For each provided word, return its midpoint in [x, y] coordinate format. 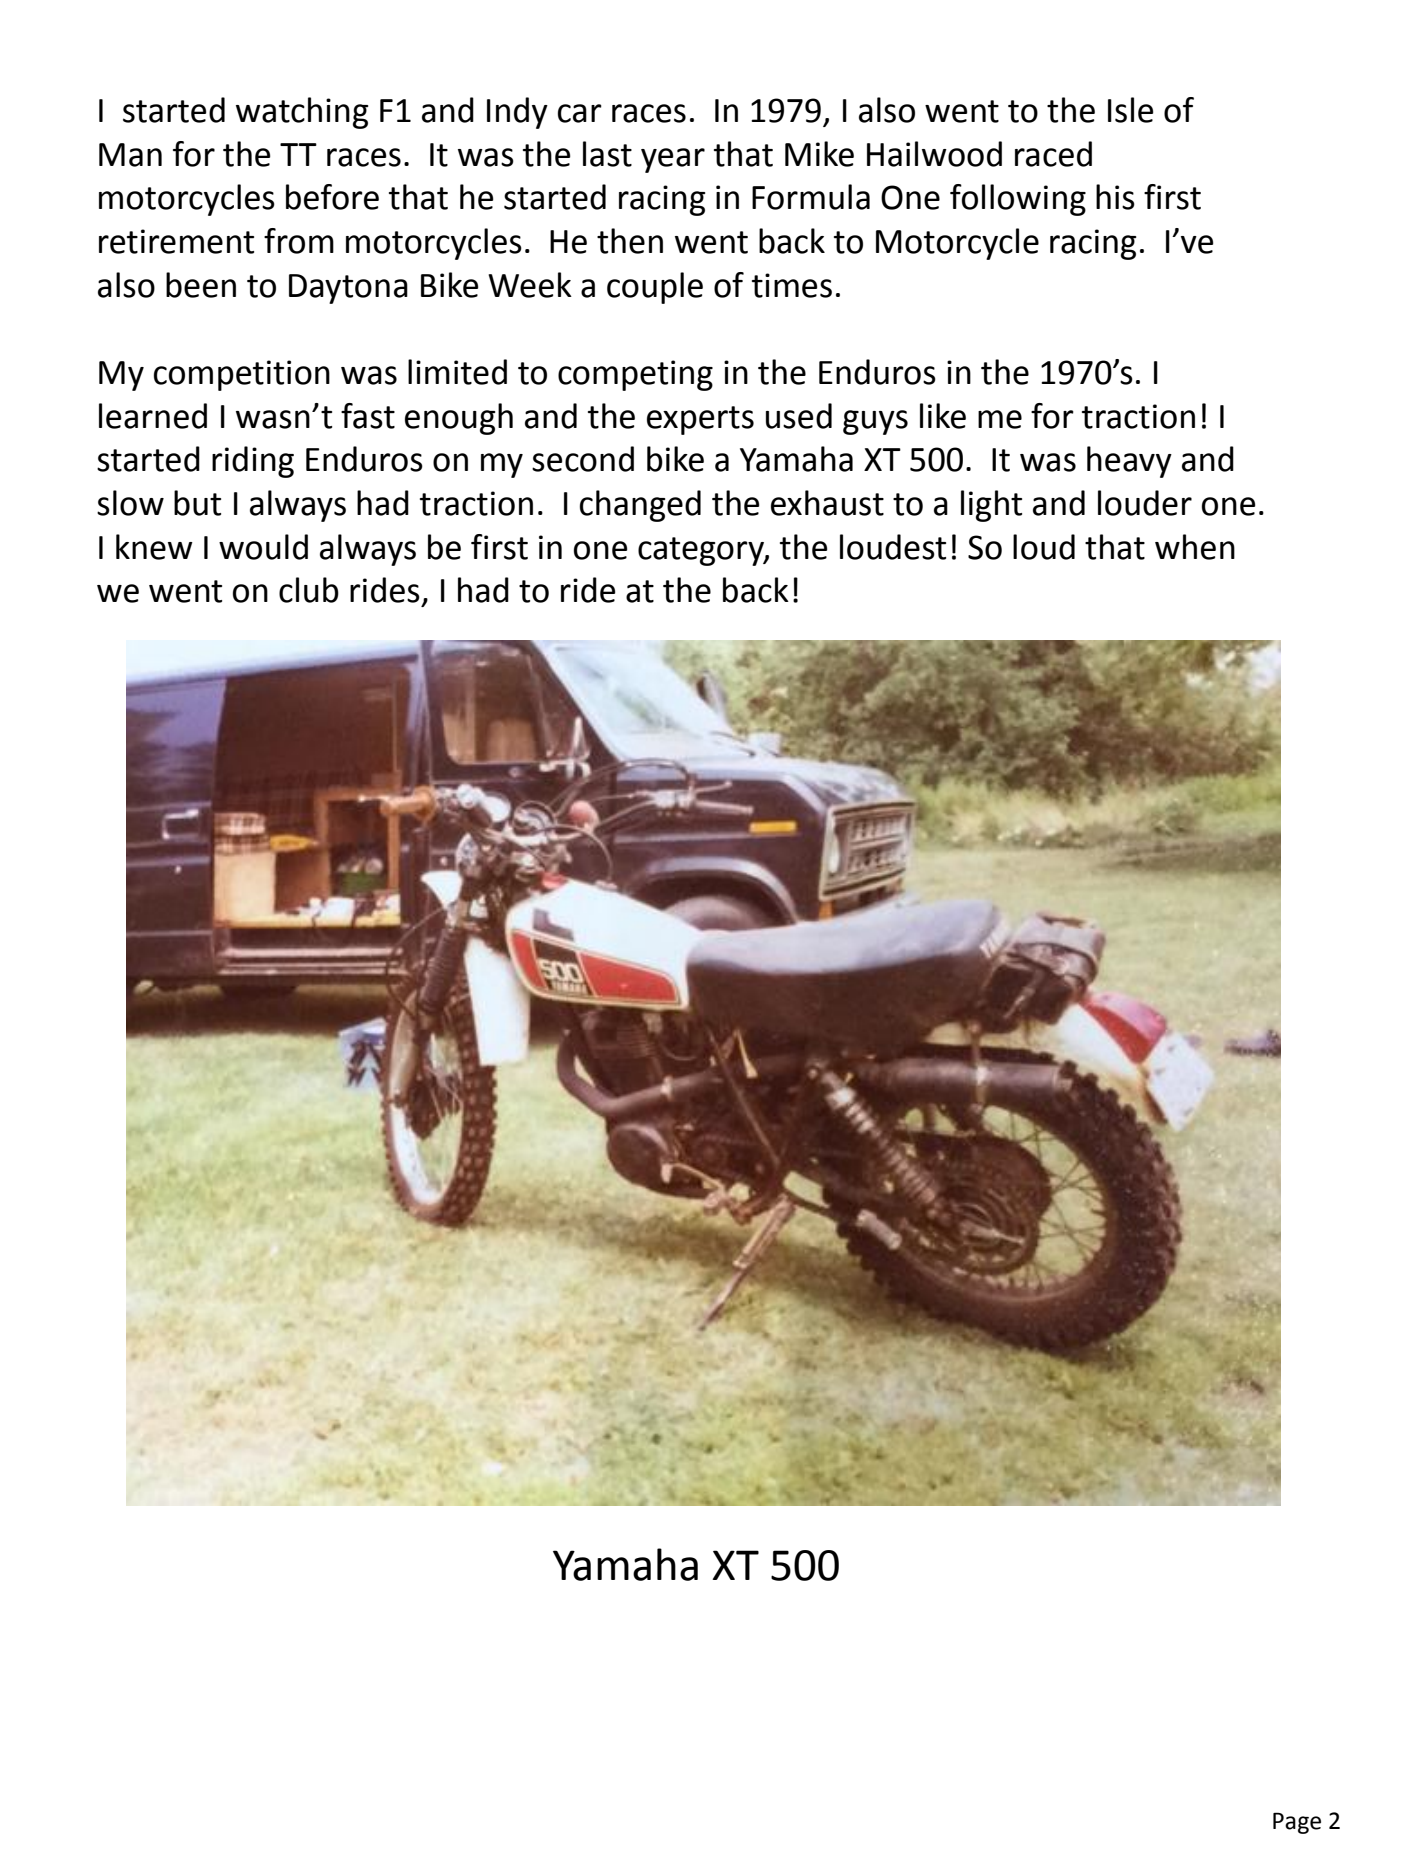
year [673, 160]
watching [302, 113]
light [991, 506]
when [1195, 547]
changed [640, 506]
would [263, 547]
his [1115, 197]
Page [1297, 1823]
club [309, 590]
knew [154, 547]
